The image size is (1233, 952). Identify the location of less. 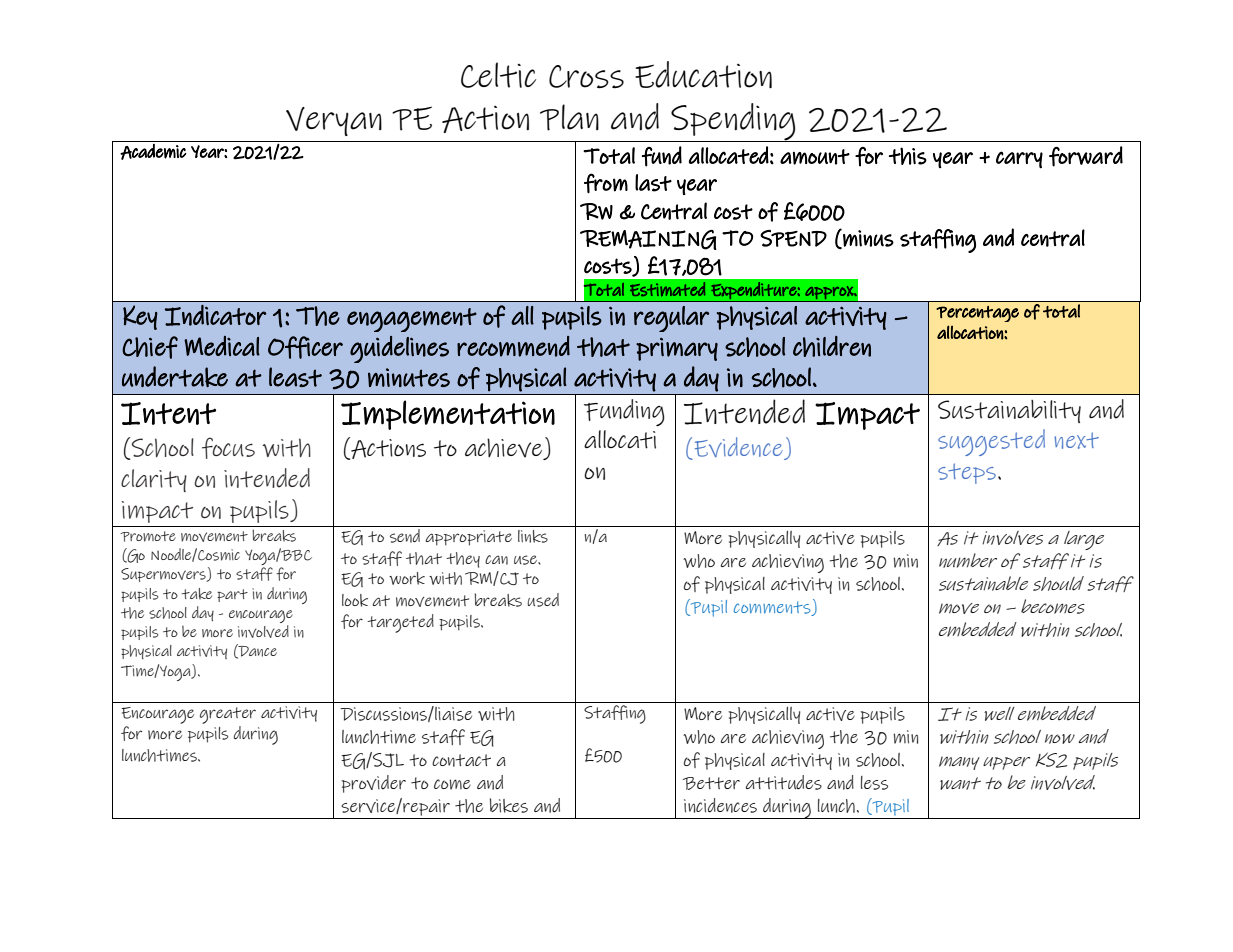
(874, 783).
